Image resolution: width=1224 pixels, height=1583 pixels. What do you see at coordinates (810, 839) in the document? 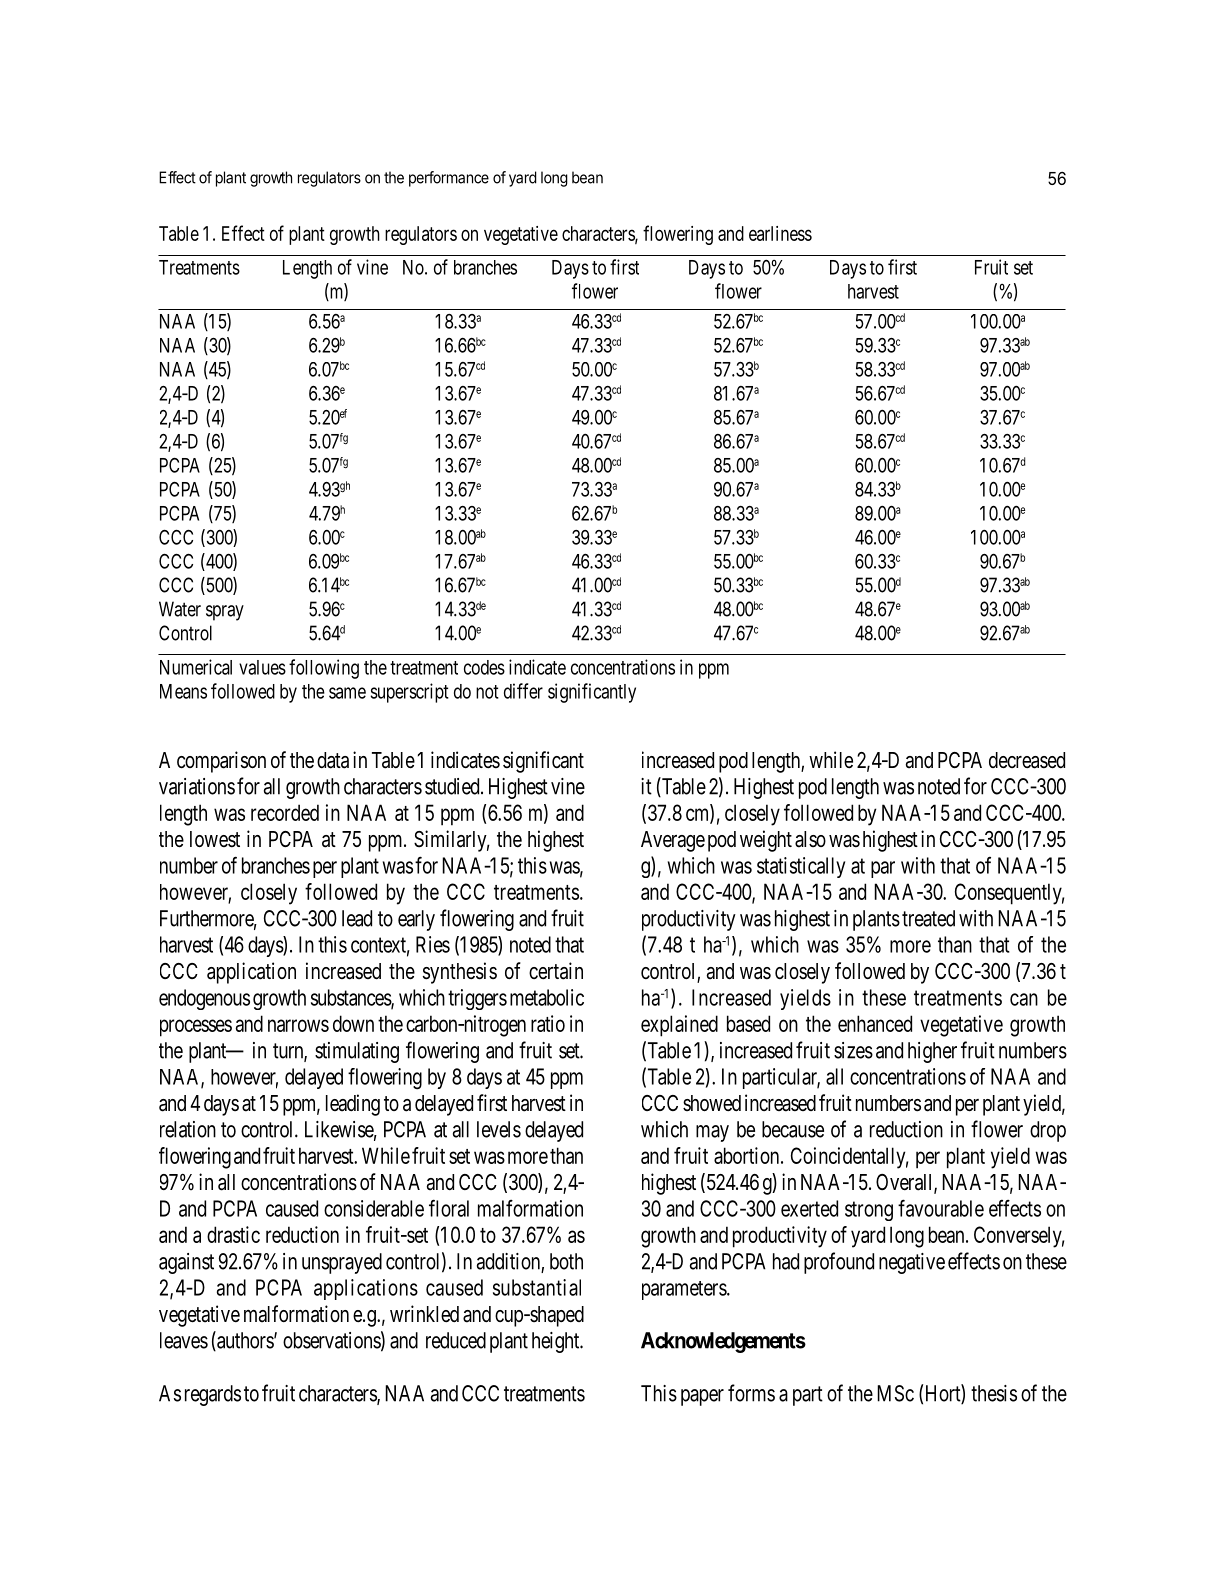
I see `also` at bounding box center [810, 839].
